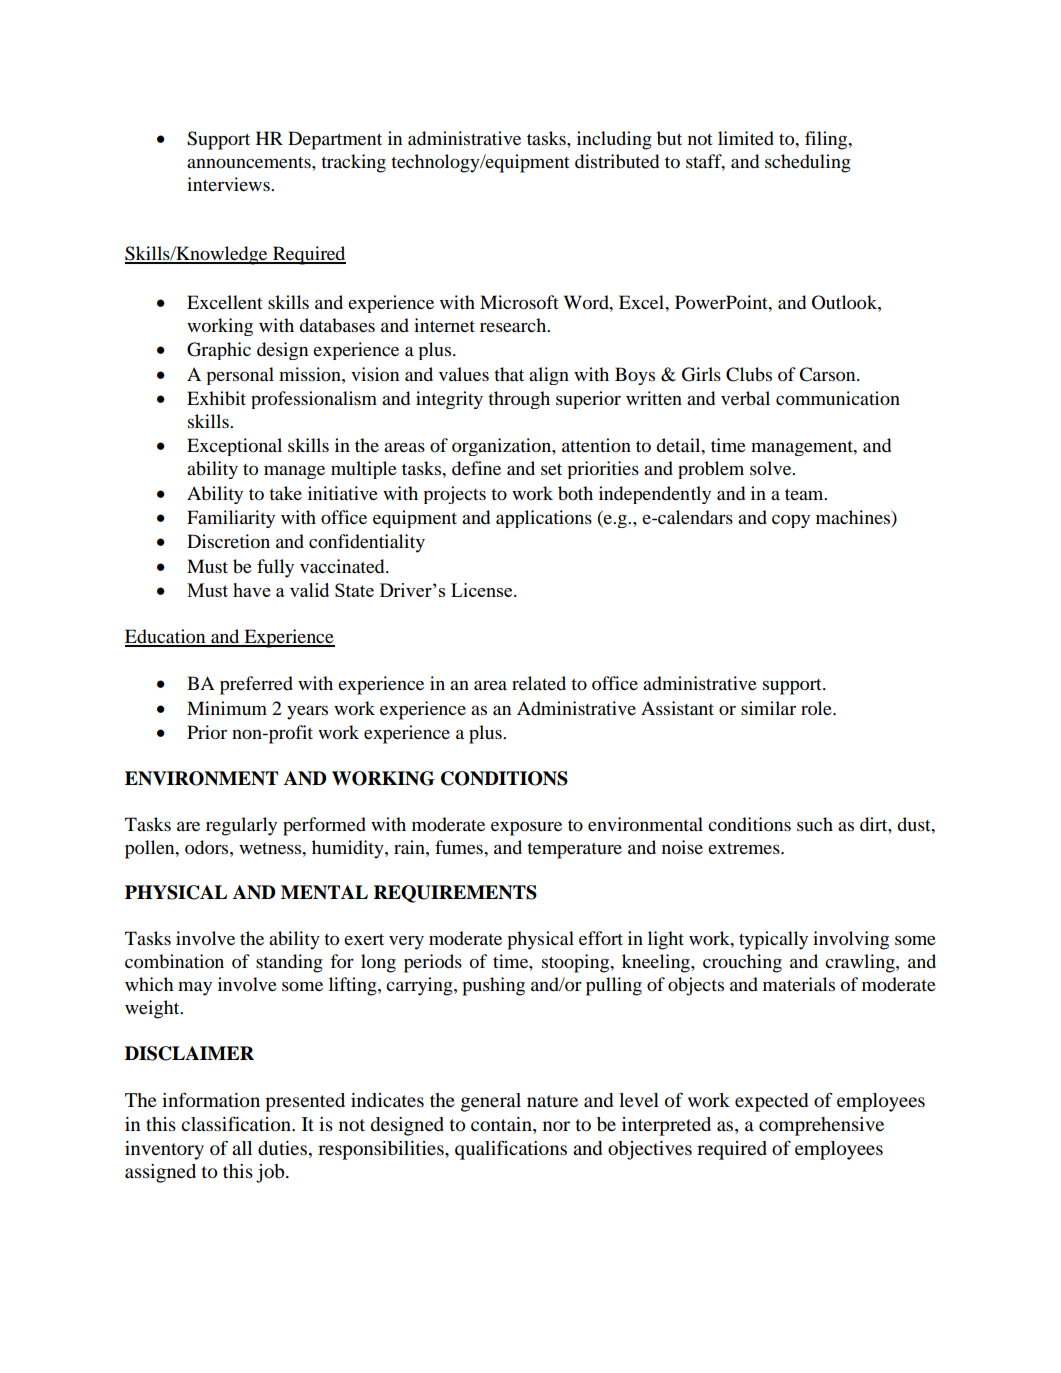  What do you see at coordinates (526, 829) in the screenshot?
I see `exposure` at bounding box center [526, 829].
